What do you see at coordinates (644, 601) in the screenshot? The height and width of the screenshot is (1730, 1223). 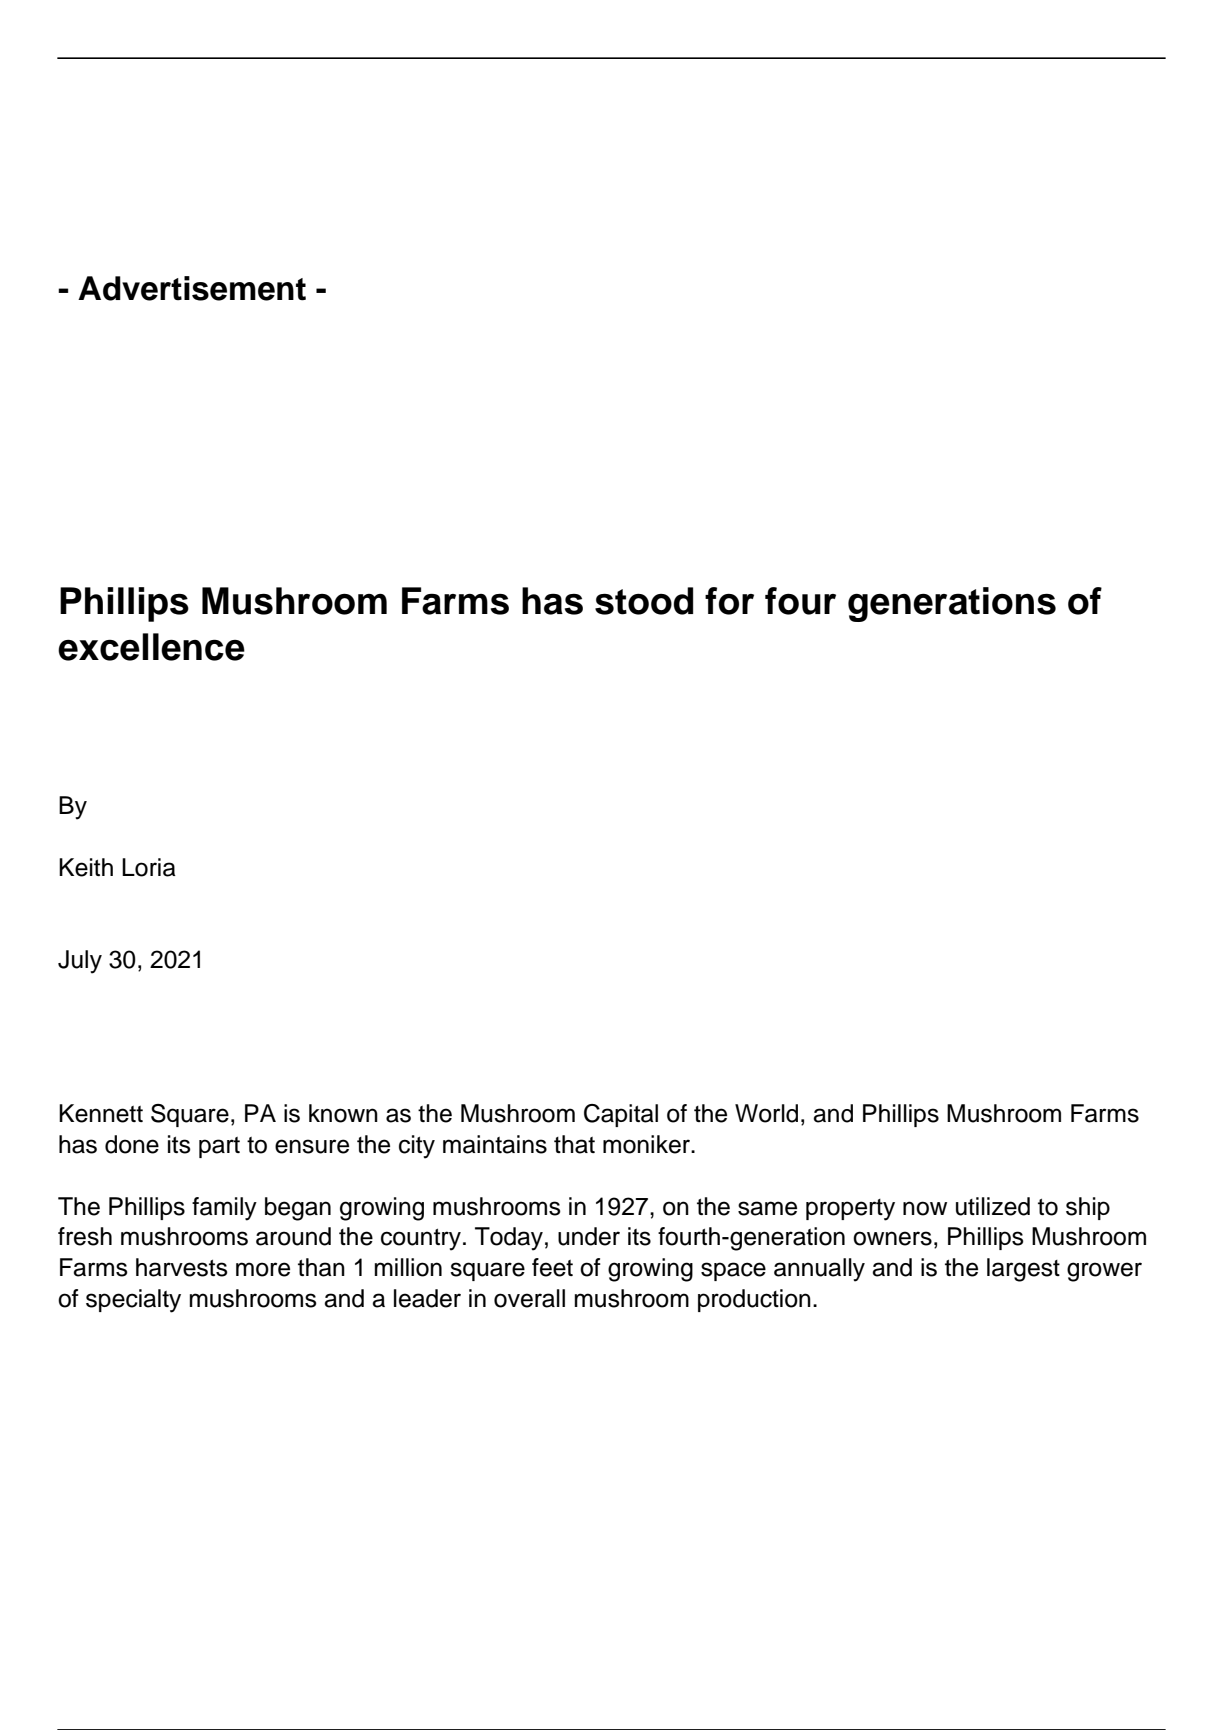 I see `stood` at bounding box center [644, 601].
